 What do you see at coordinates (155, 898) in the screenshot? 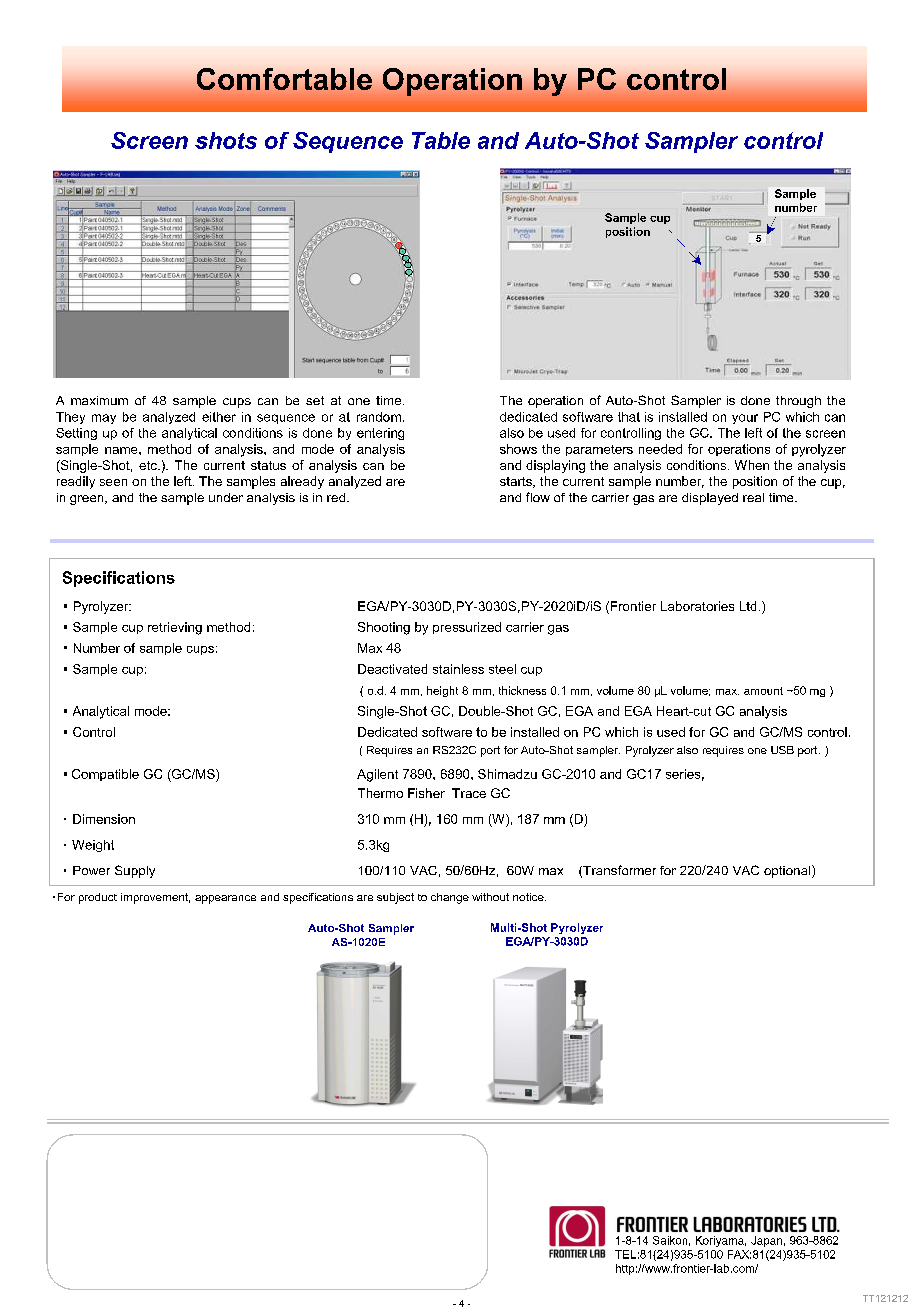
I see `improvement` at bounding box center [155, 898].
